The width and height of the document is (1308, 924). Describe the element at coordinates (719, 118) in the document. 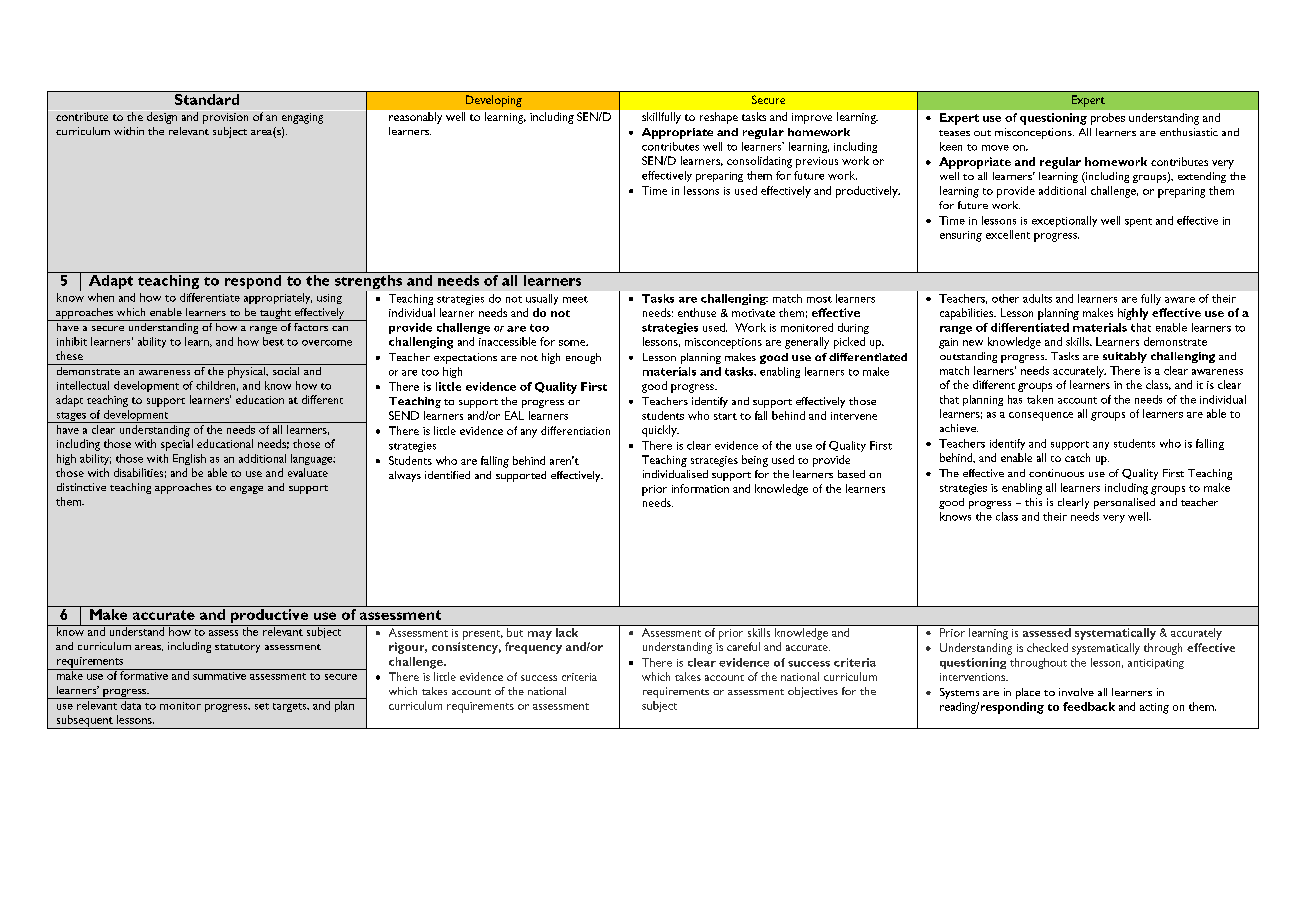

I see `reshape` at that location.
